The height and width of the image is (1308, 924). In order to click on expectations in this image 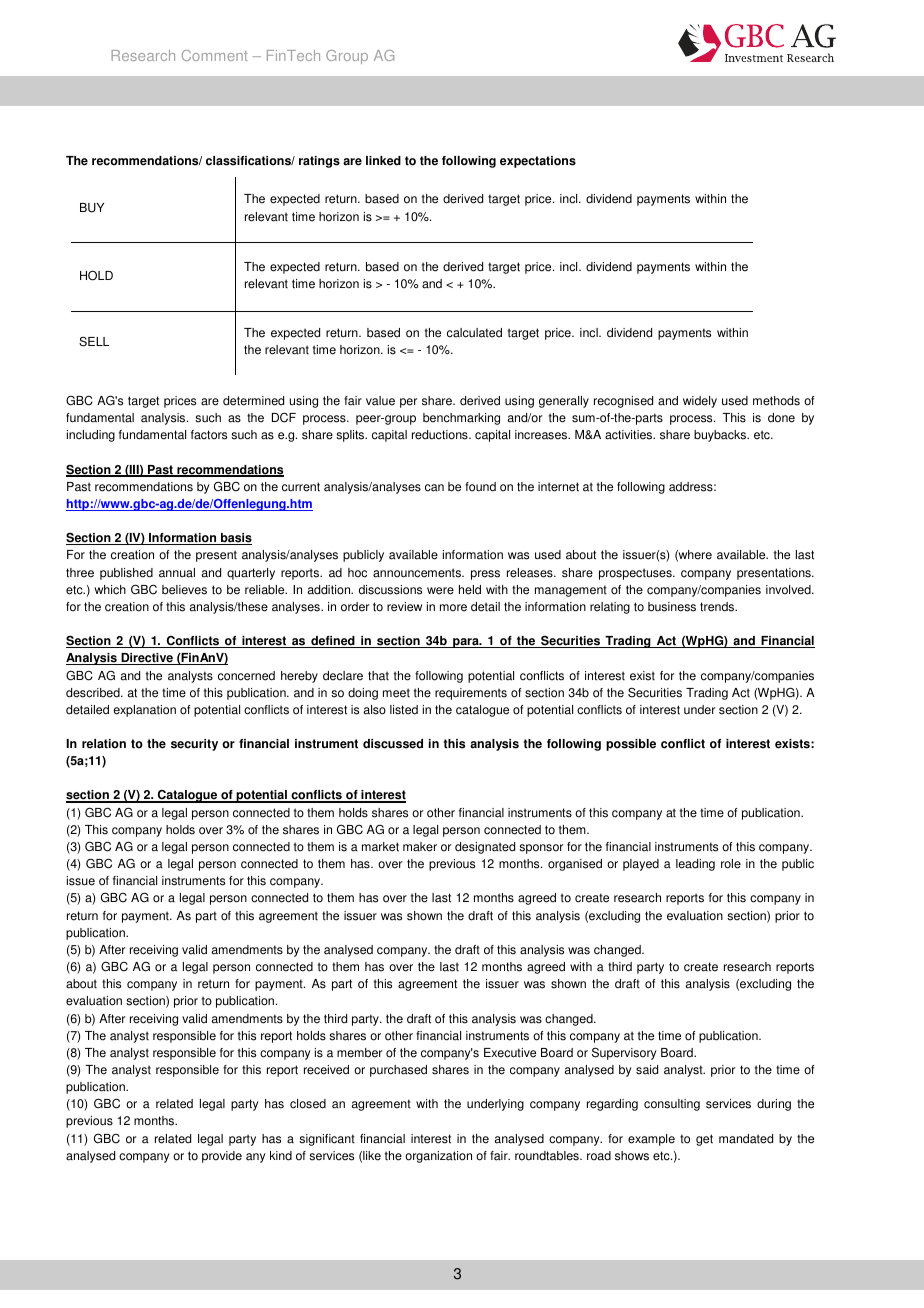, I will do `click(538, 162)`.
